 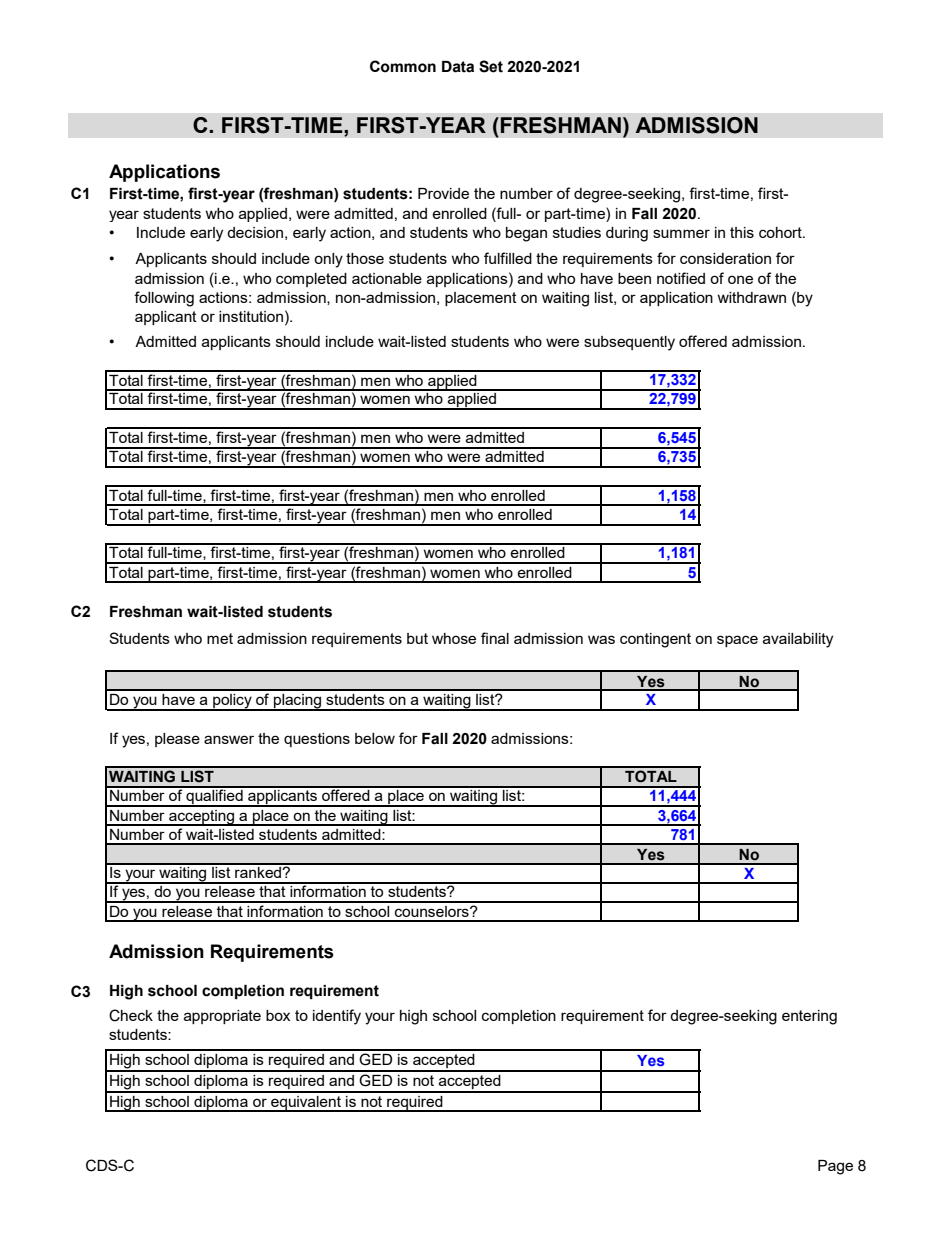 What do you see at coordinates (337, 1017) in the image?
I see `identify` at bounding box center [337, 1017].
